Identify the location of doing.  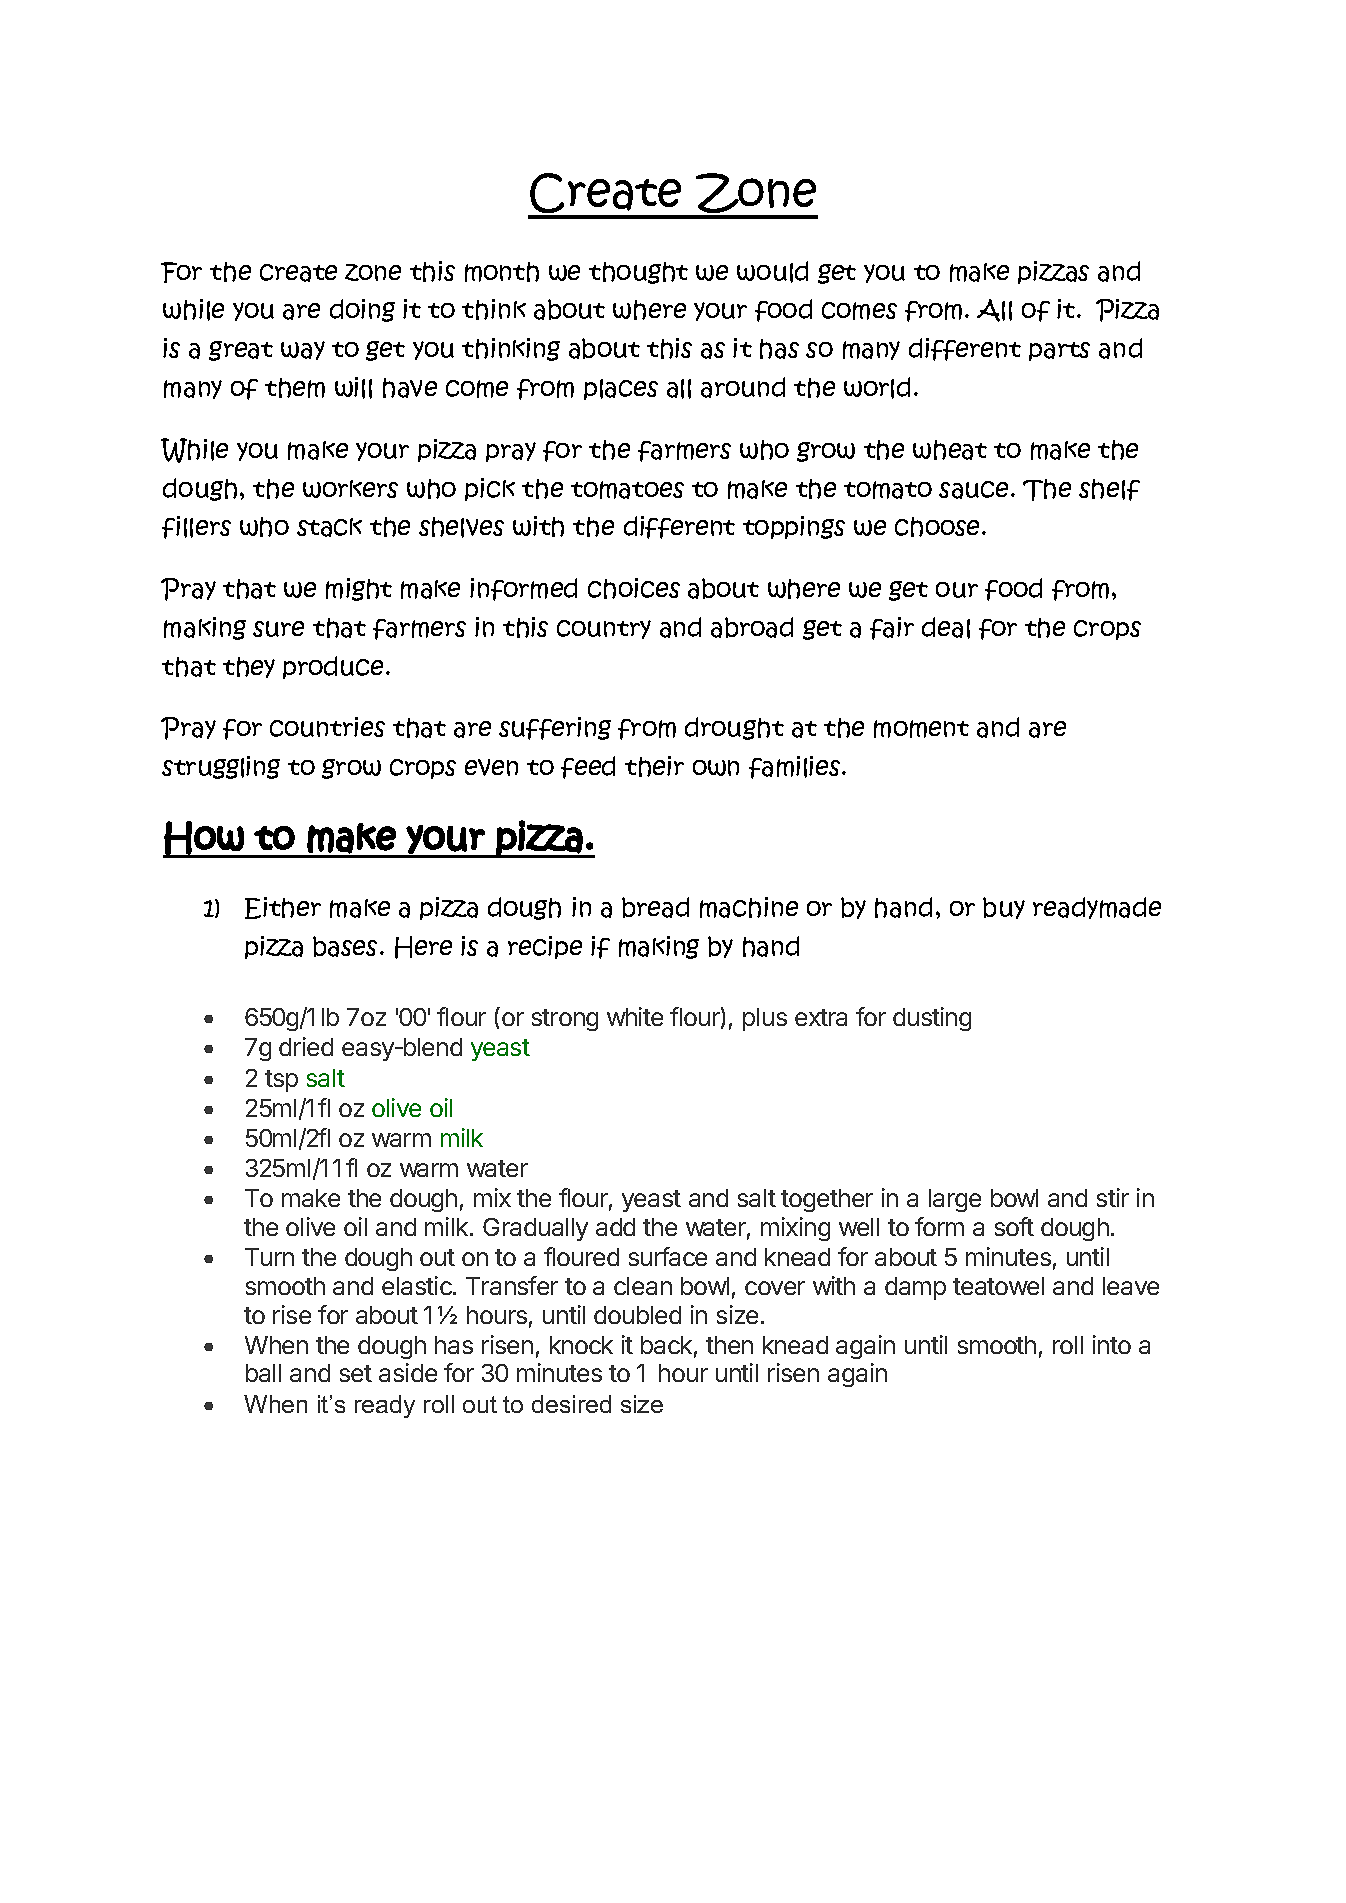
(362, 310).
